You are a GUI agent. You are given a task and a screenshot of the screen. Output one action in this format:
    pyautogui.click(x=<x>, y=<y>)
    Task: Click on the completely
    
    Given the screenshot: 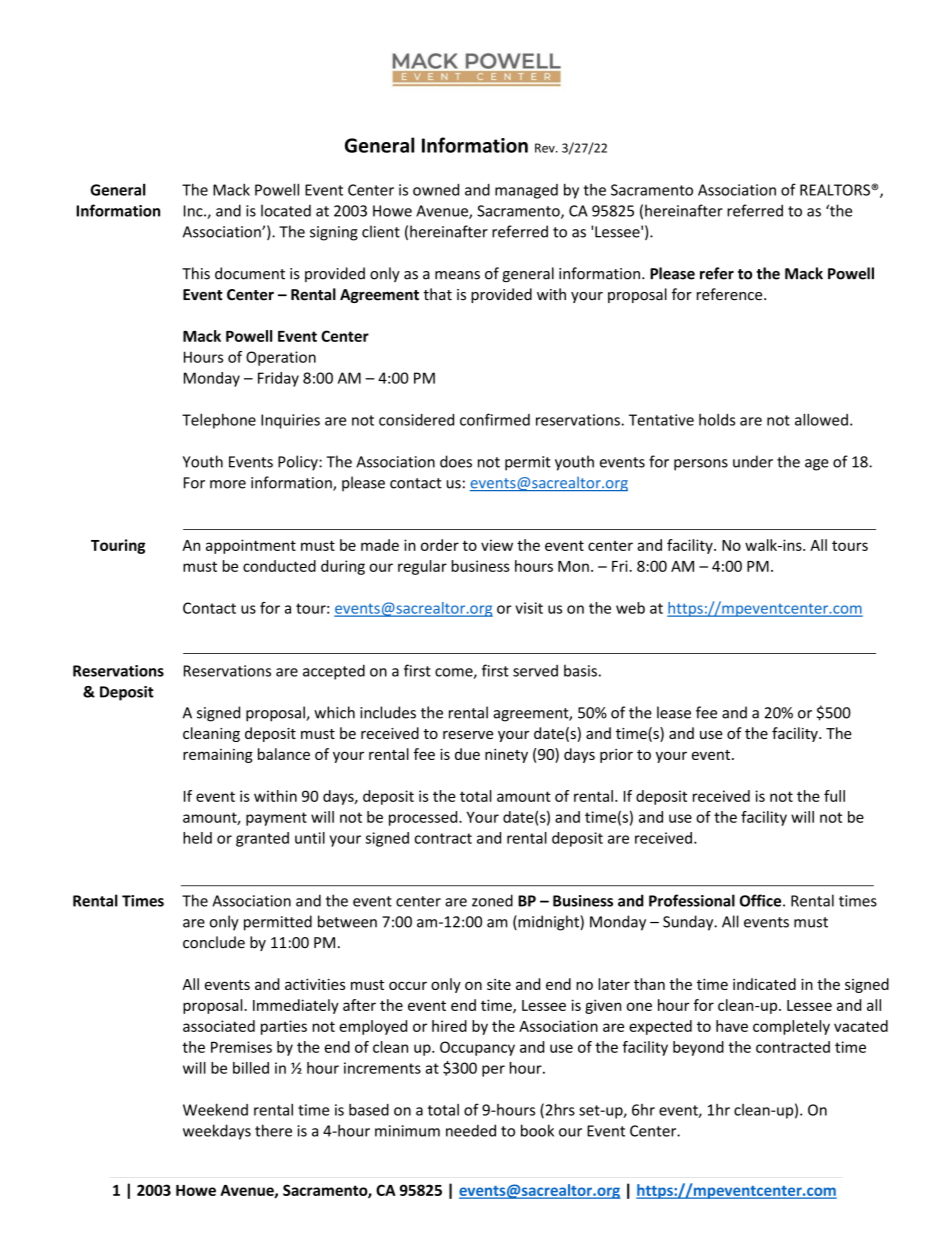 What is the action you would take?
    pyautogui.click(x=791, y=1027)
